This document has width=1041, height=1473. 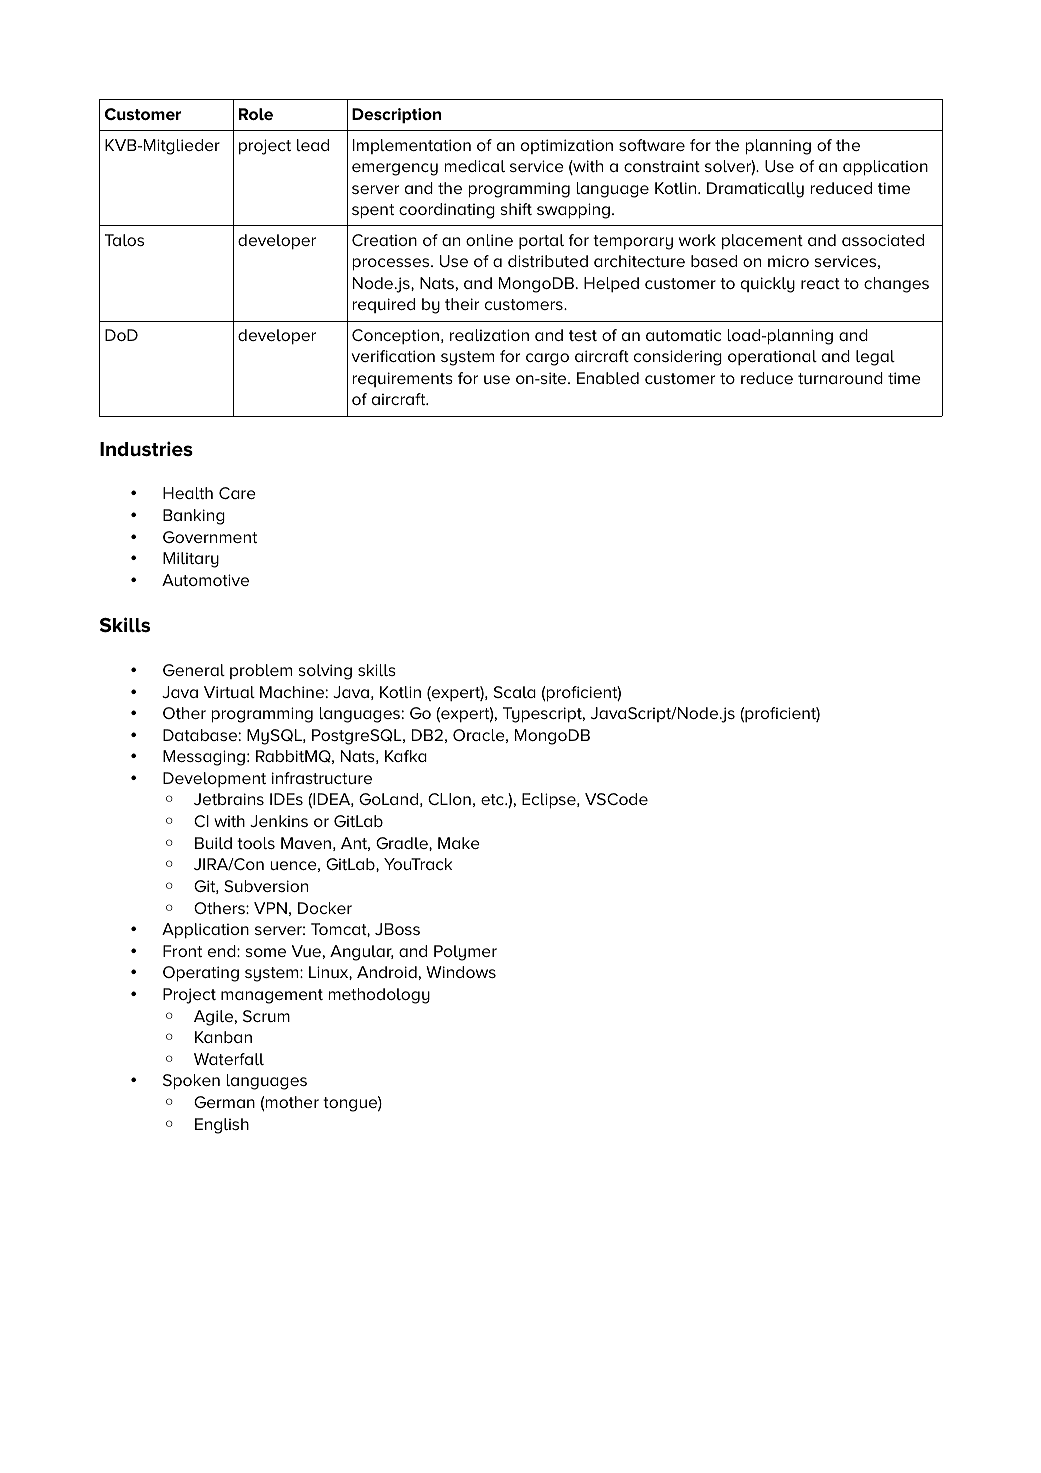 What do you see at coordinates (461, 972) in the document?
I see `Windows` at bounding box center [461, 972].
